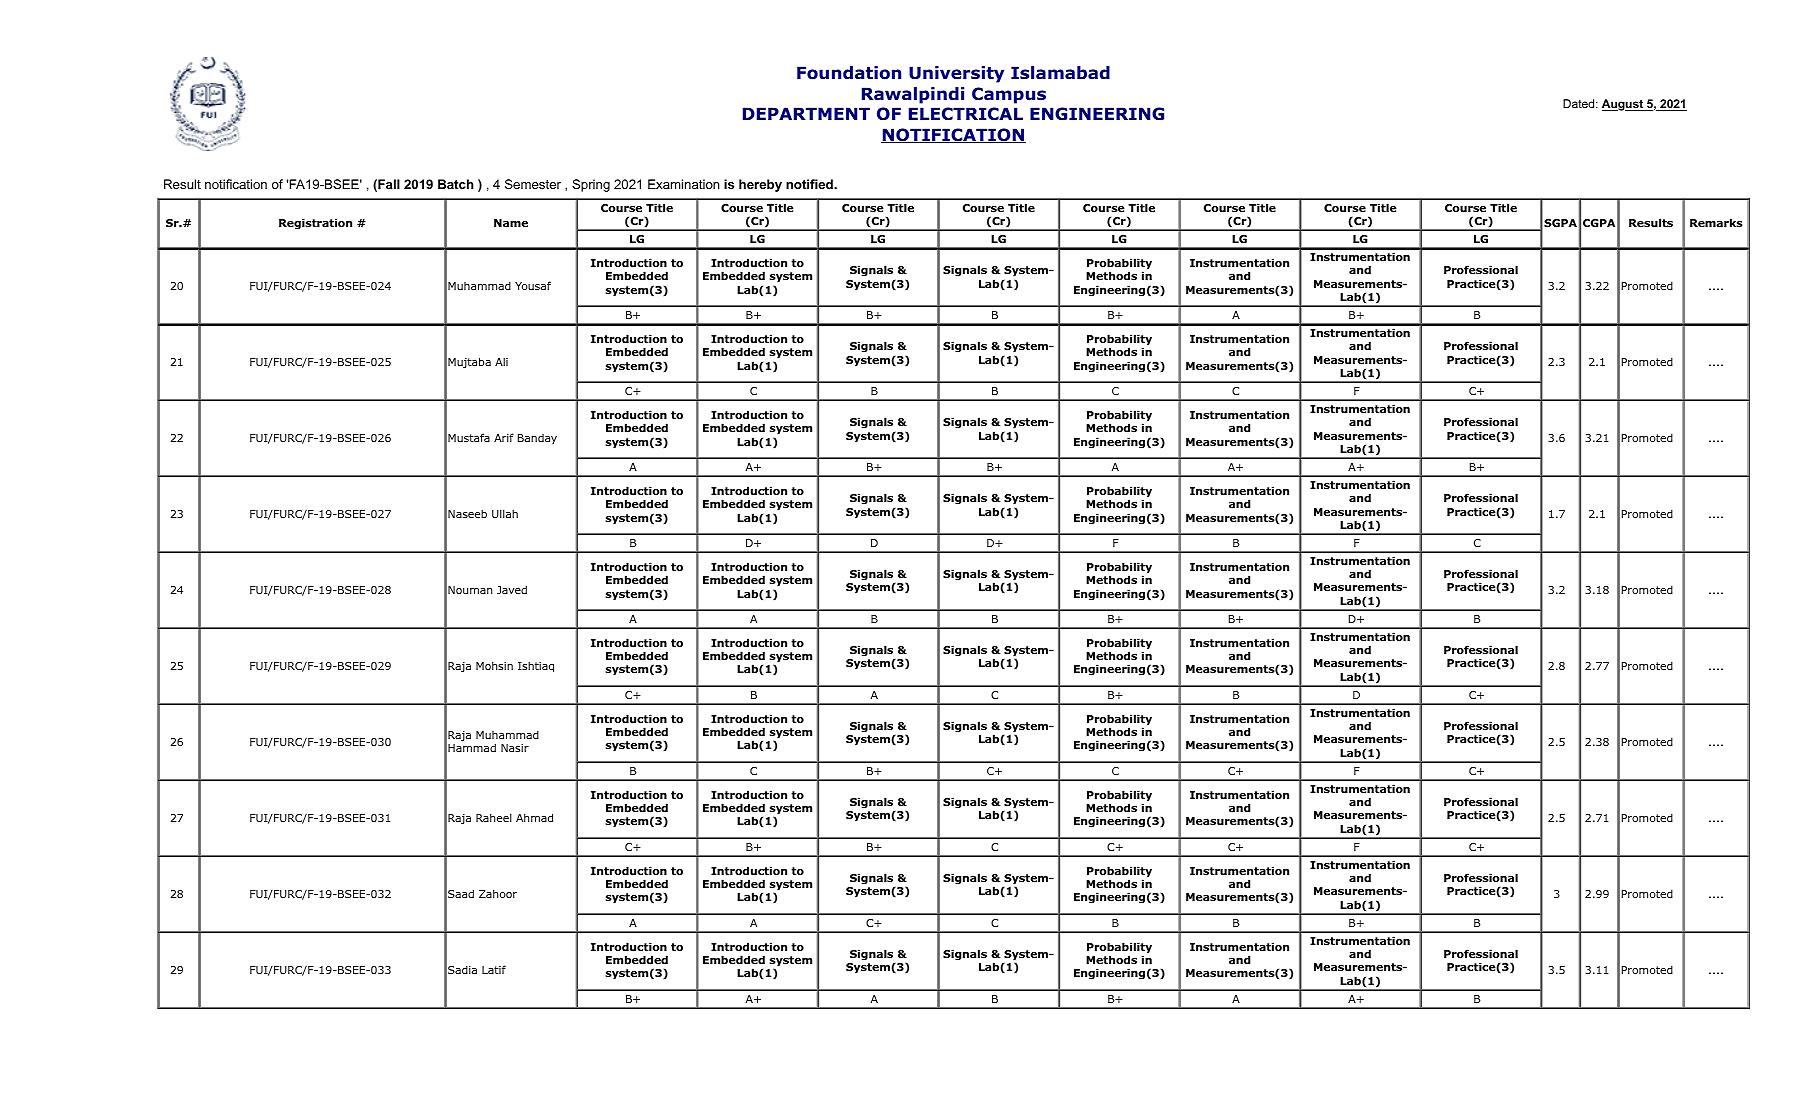 Image resolution: width=1800 pixels, height=1093 pixels. What do you see at coordinates (504, 437) in the image?
I see `Arif` at bounding box center [504, 437].
